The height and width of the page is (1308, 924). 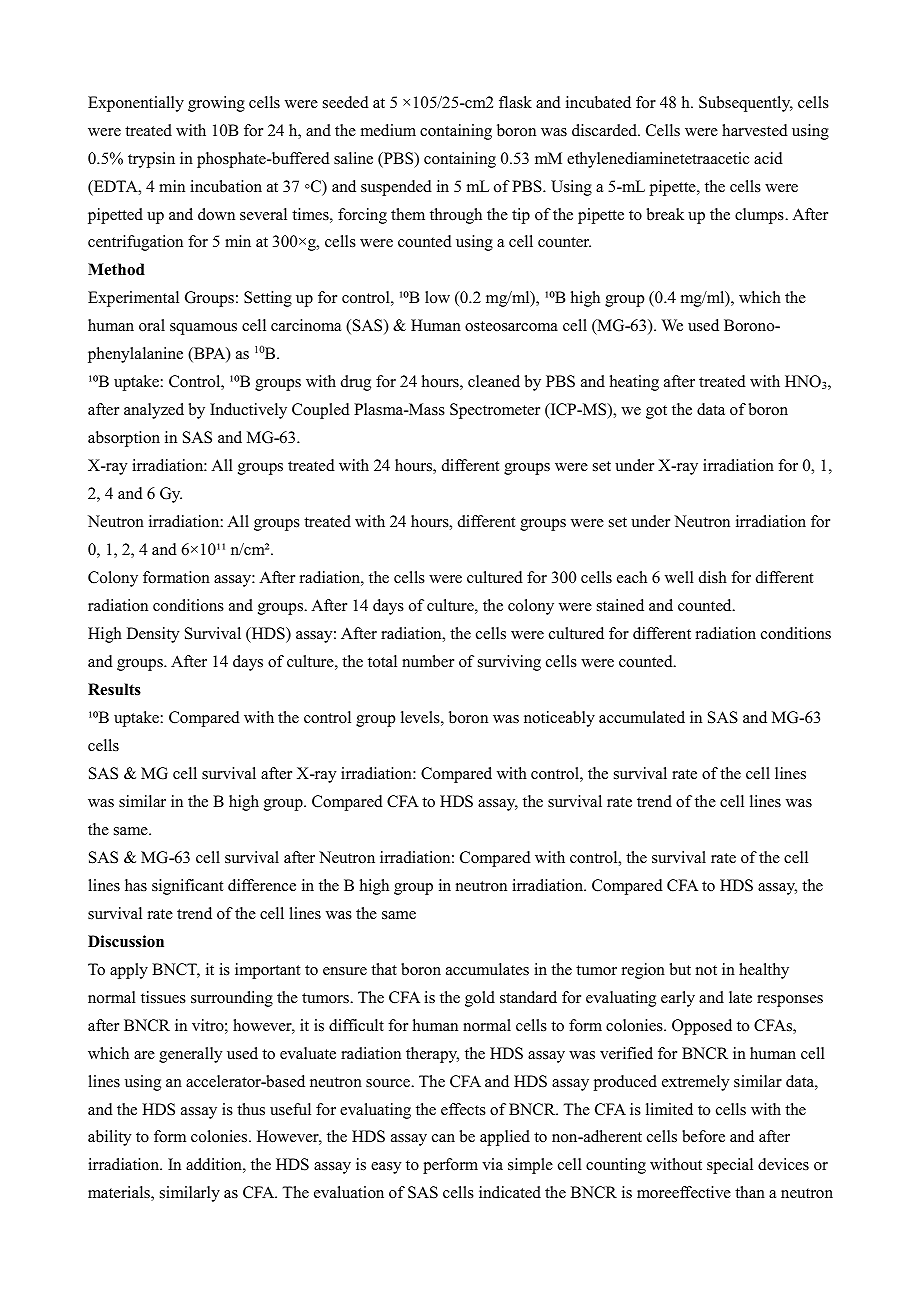 What do you see at coordinates (187, 887) in the page?
I see `significant` at bounding box center [187, 887].
